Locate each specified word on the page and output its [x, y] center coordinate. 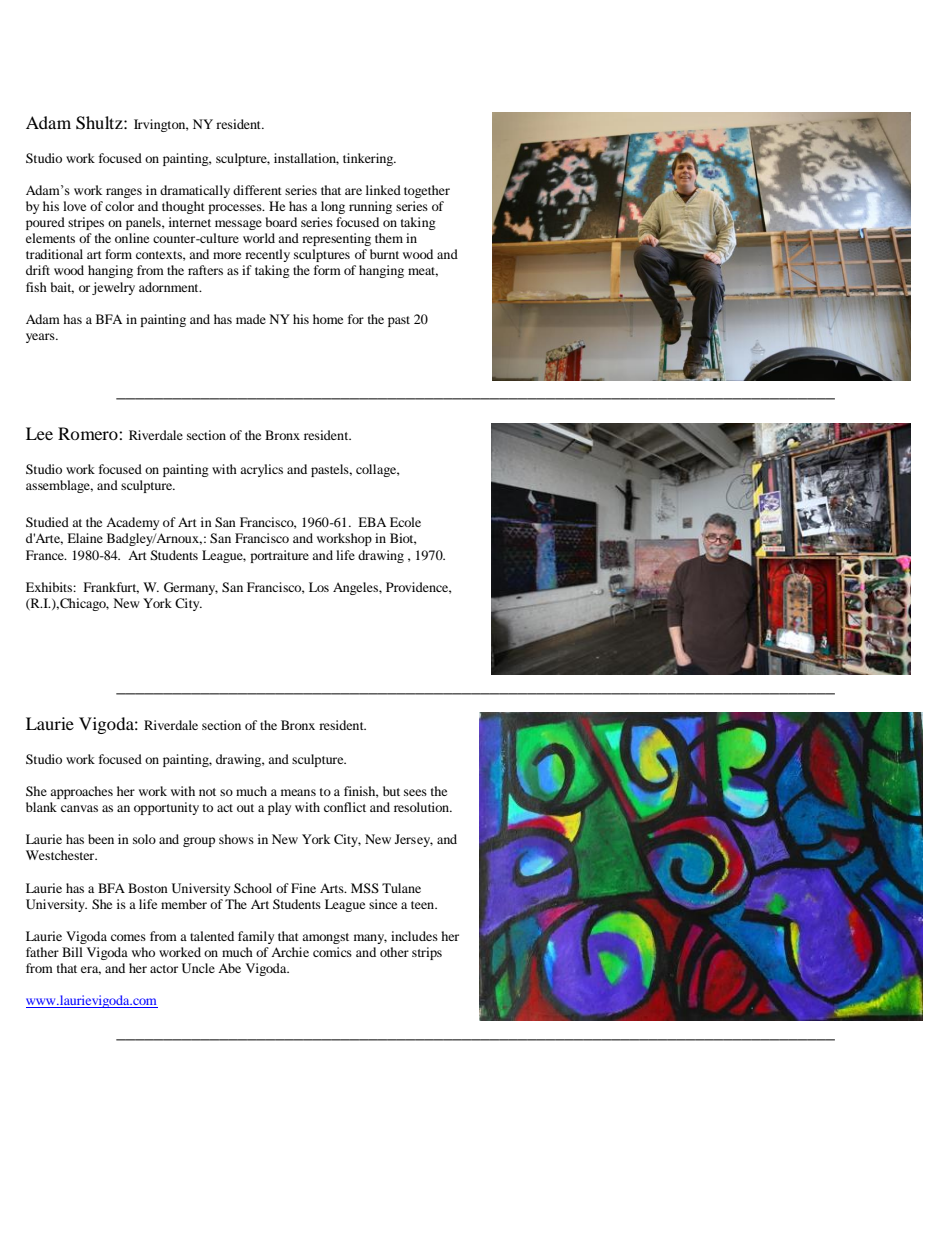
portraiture [279, 556]
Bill [72, 952]
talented [212, 936]
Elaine [85, 538]
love [74, 206]
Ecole [405, 522]
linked [383, 190]
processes [236, 209]
